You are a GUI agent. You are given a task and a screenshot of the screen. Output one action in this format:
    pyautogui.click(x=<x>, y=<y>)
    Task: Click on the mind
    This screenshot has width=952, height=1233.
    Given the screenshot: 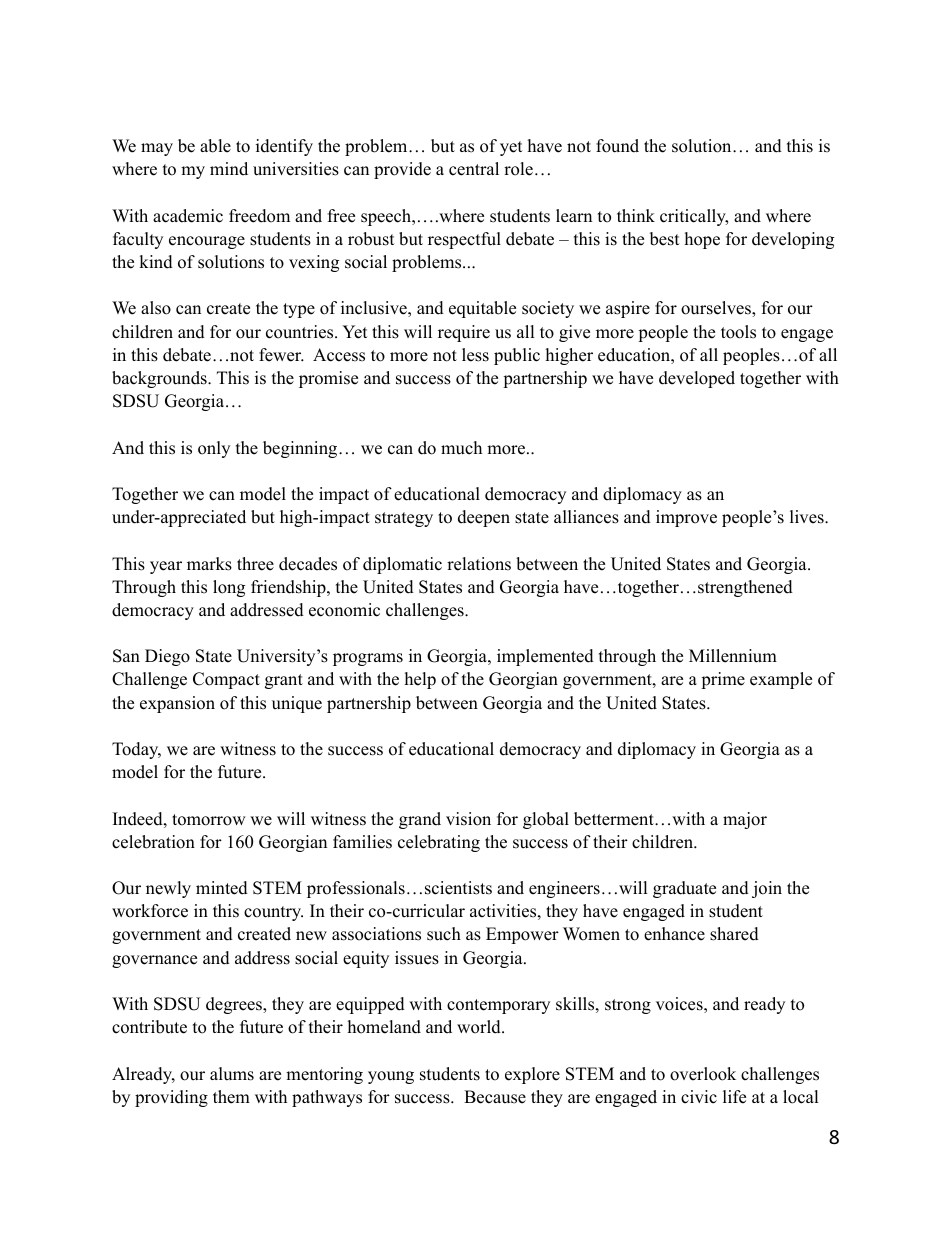 What is the action you would take?
    pyautogui.click(x=229, y=169)
